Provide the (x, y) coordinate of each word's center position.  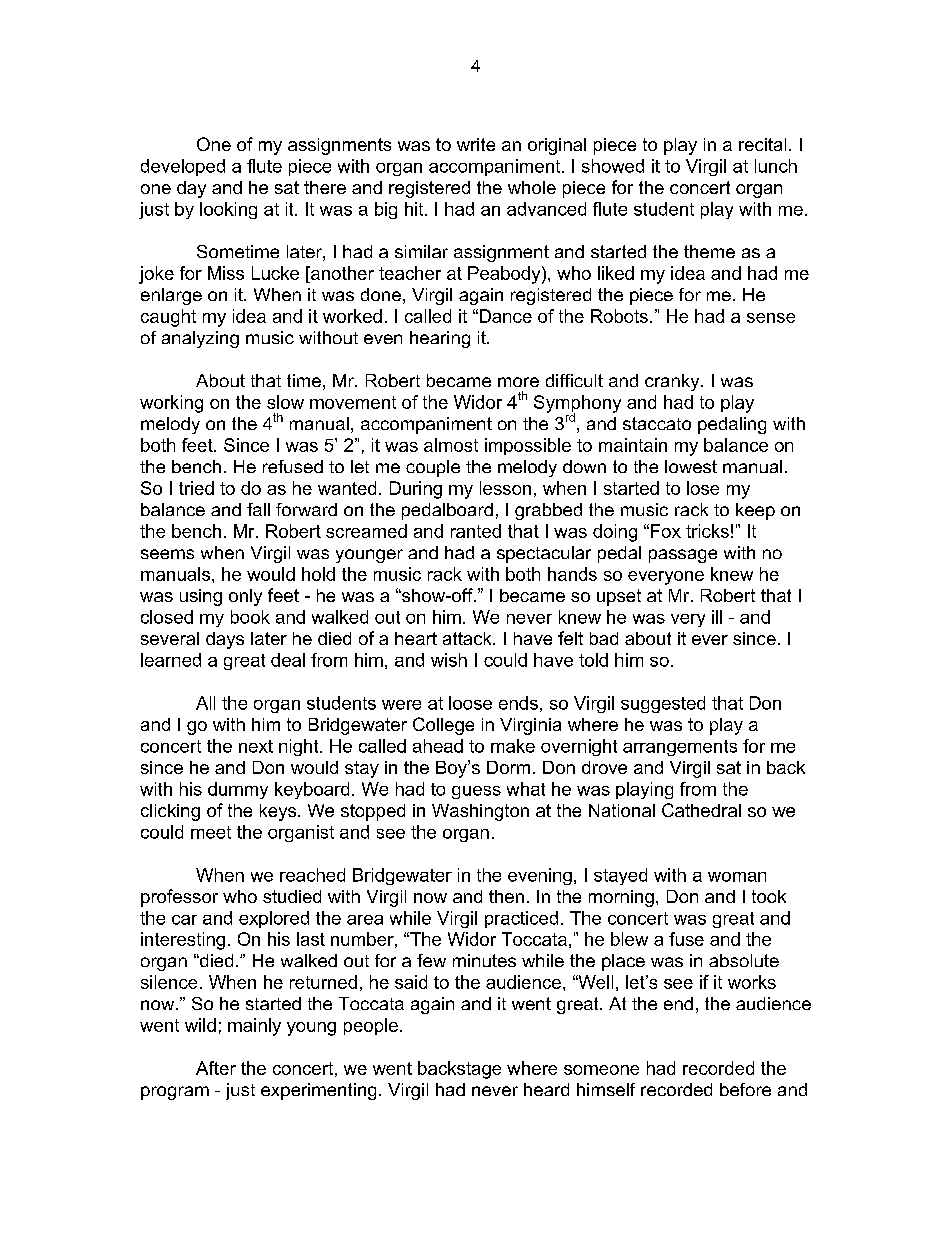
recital (762, 144)
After (216, 1068)
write (476, 144)
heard (546, 1089)
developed (183, 167)
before (745, 1089)
